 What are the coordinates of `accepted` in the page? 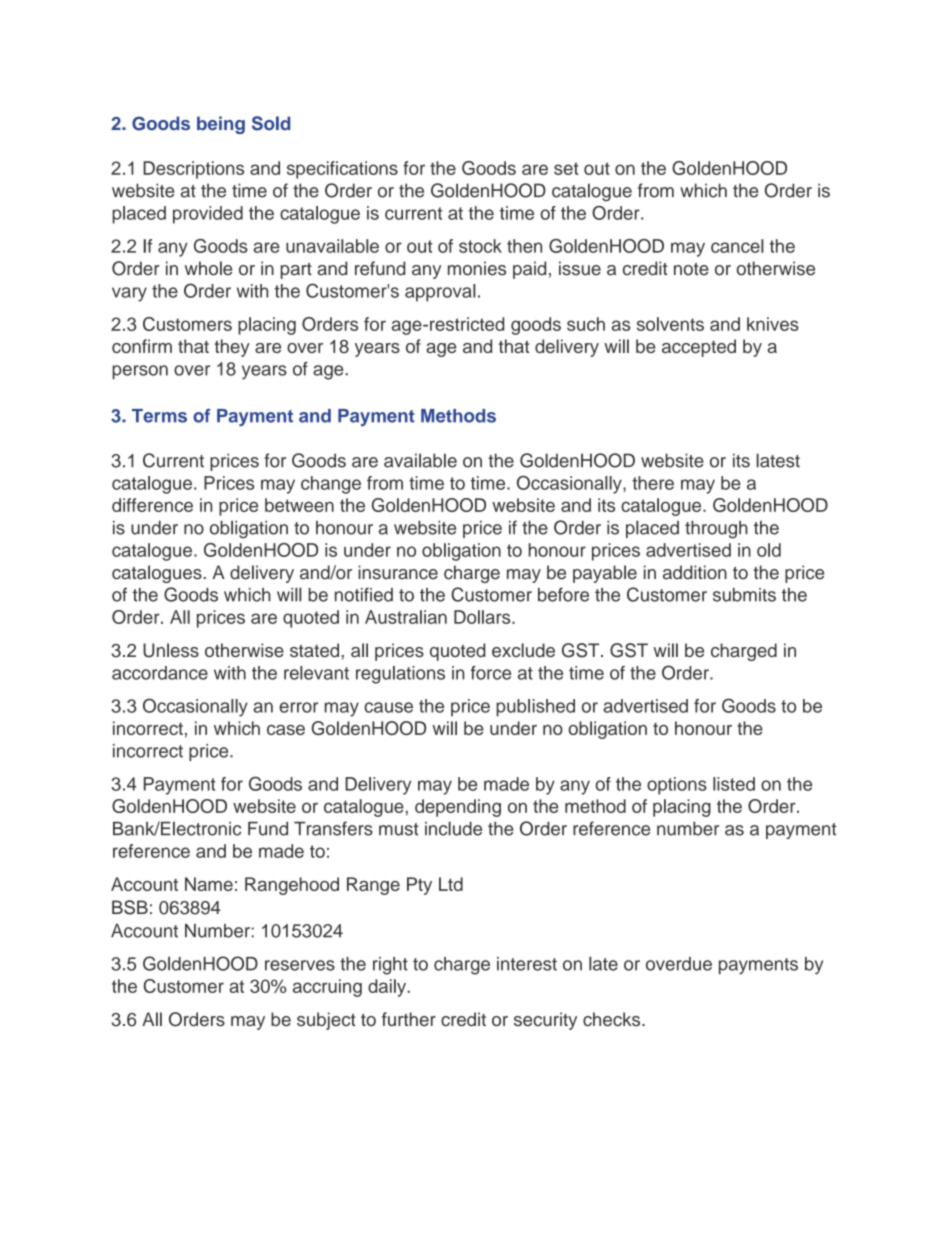 It's located at (699, 348).
